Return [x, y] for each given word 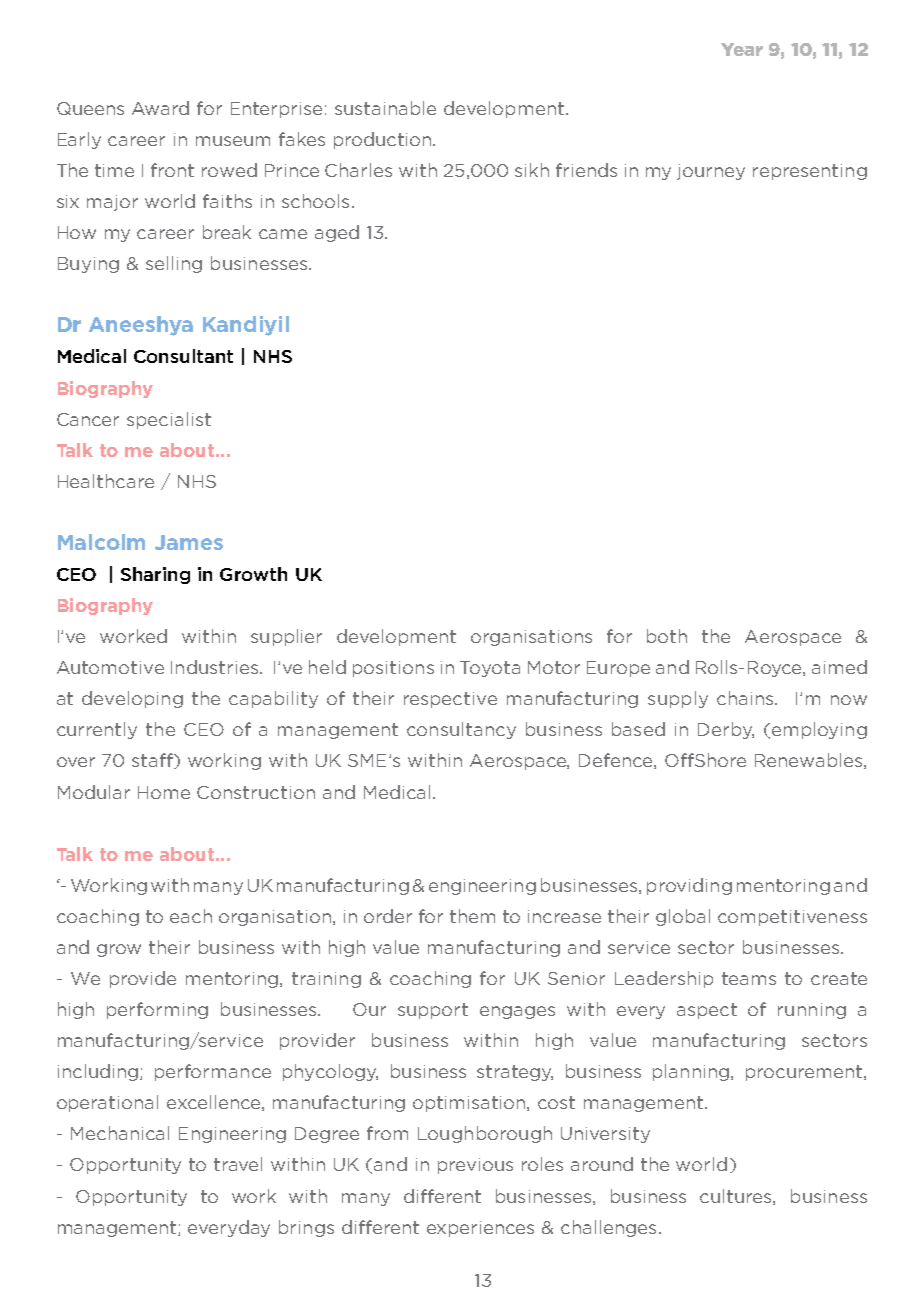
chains [746, 698]
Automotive [110, 667]
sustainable [385, 108]
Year [742, 49]
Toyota [490, 669]
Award [160, 108]
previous [475, 1166]
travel [238, 1164]
